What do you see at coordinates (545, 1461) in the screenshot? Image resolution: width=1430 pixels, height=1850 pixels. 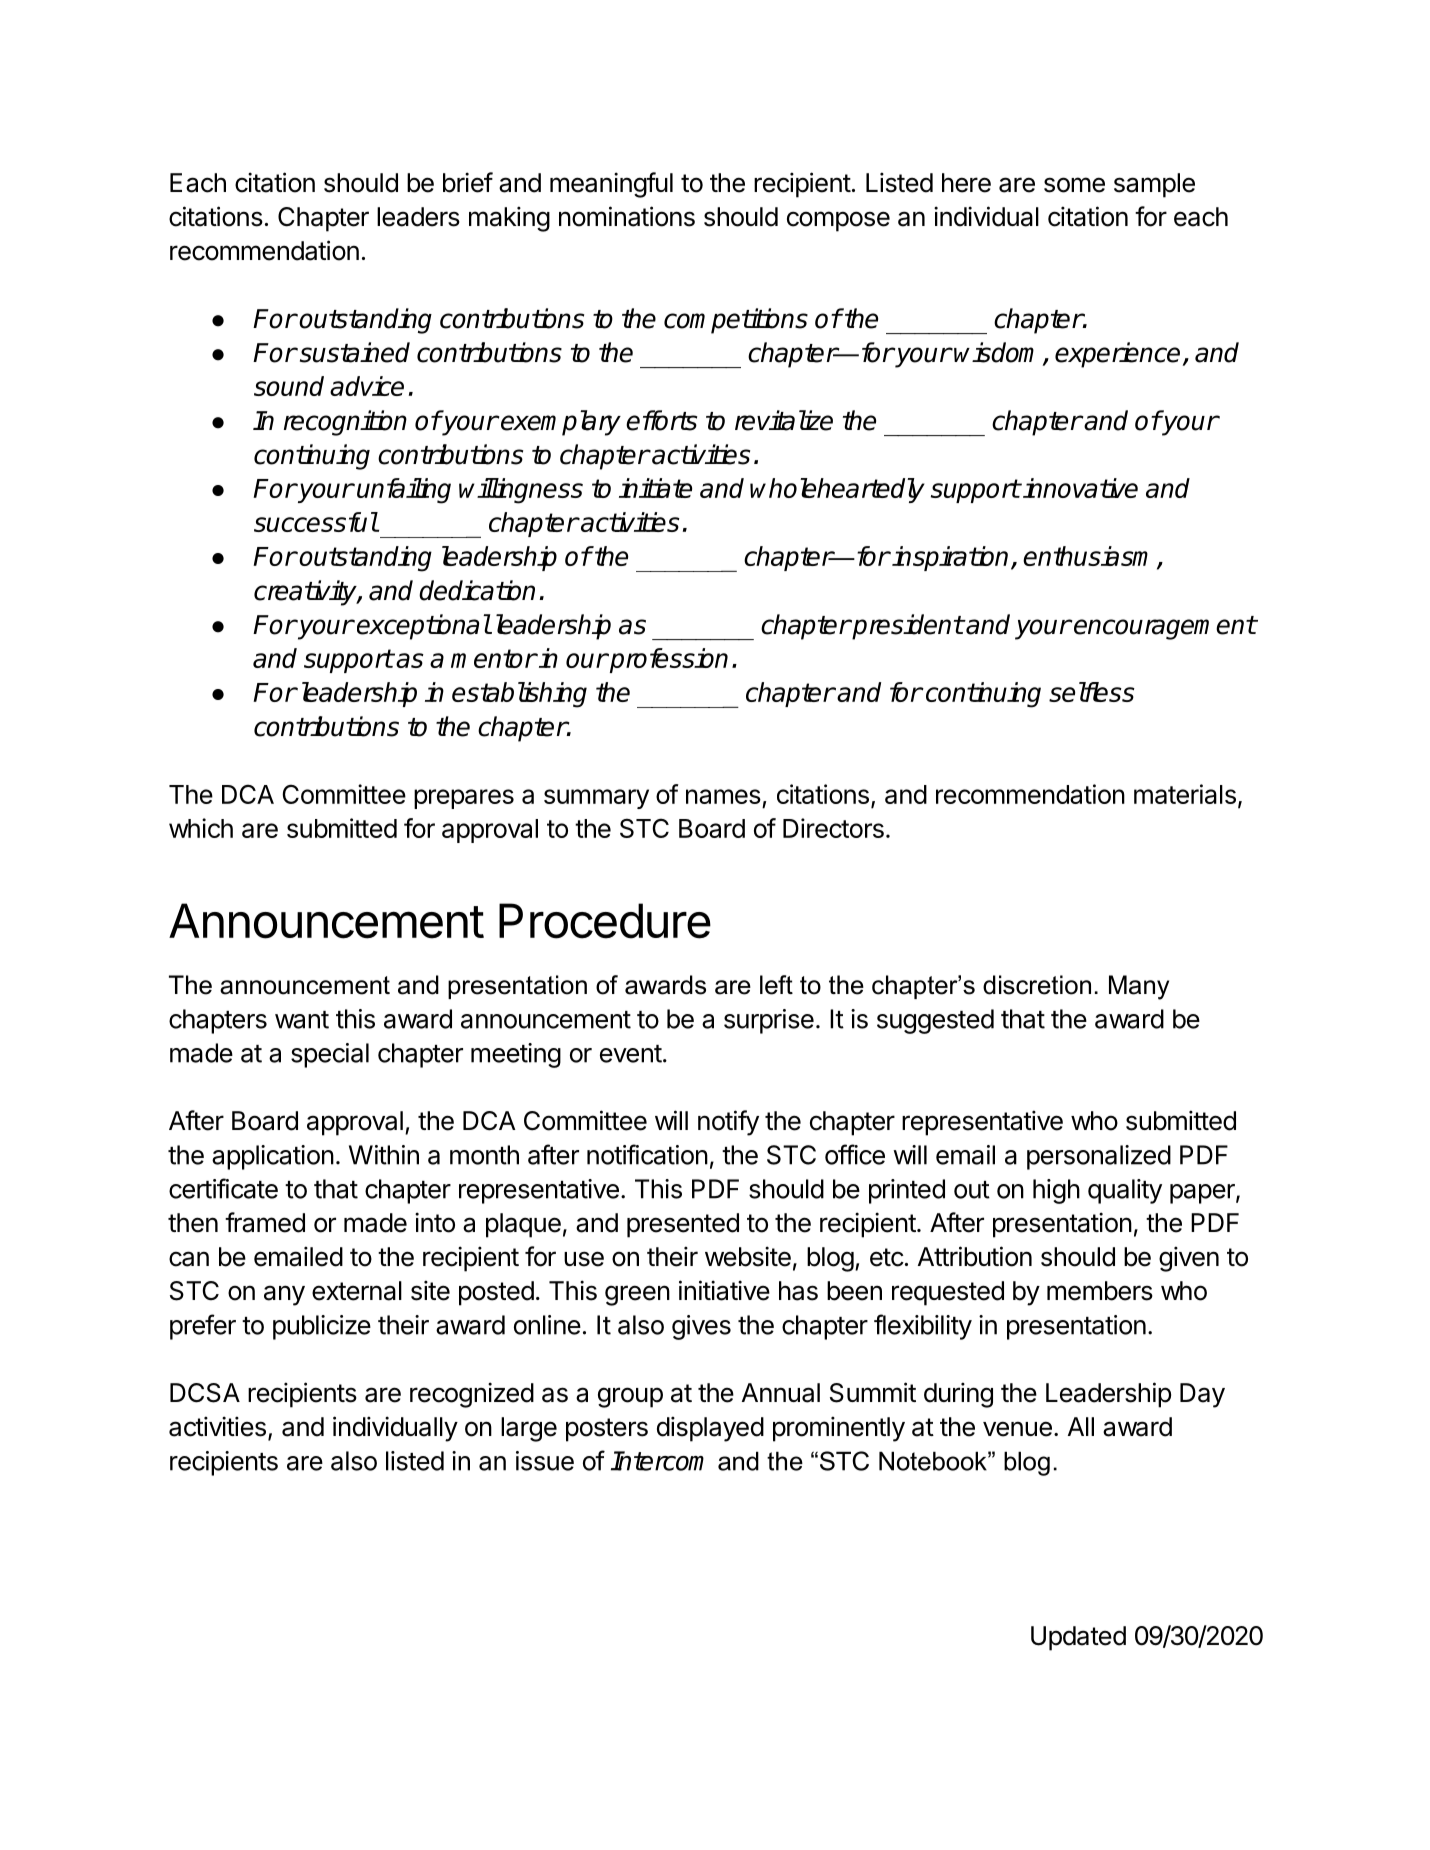 I see `issue` at bounding box center [545, 1461].
